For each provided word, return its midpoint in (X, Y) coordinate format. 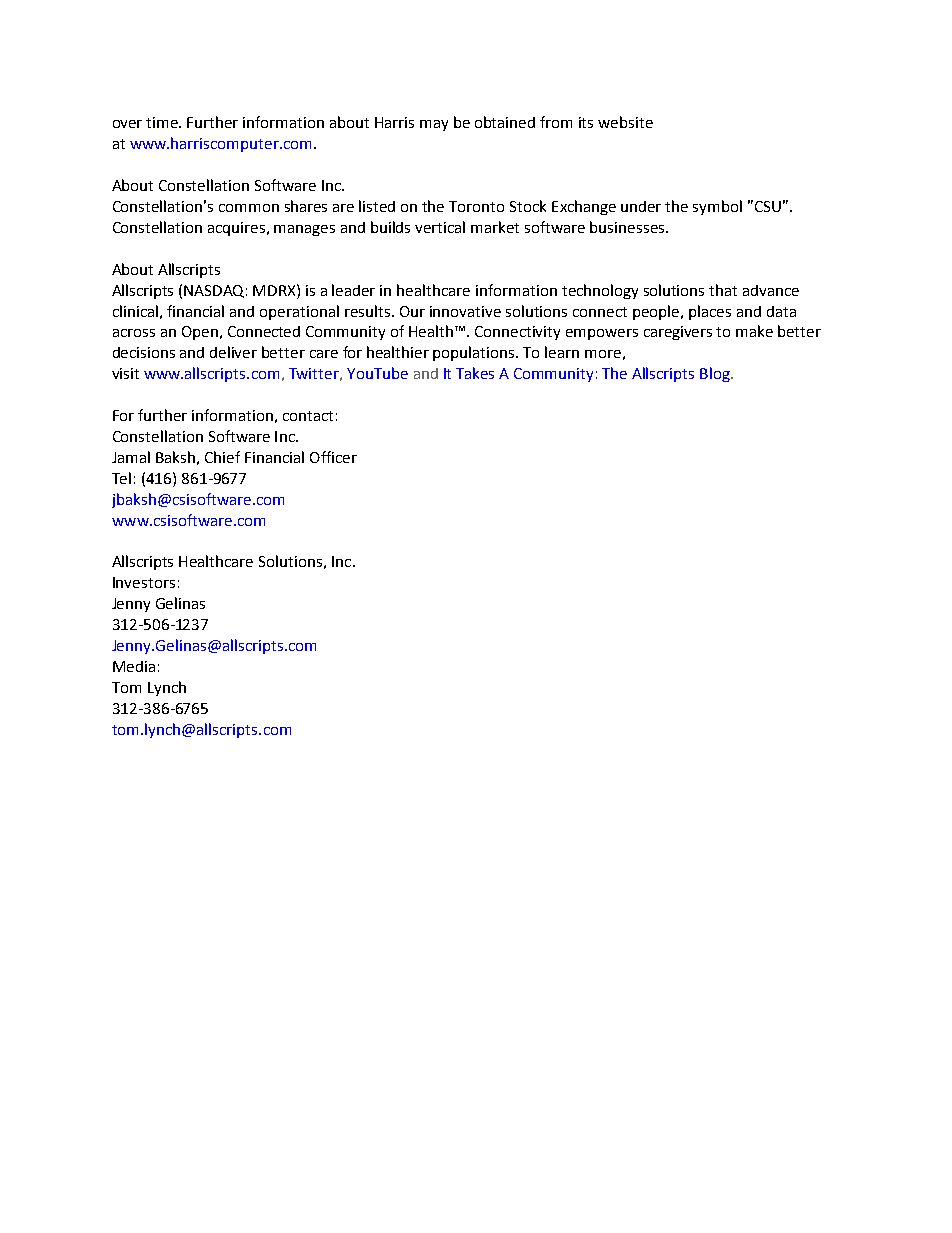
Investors (144, 582)
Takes (475, 373)
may (434, 125)
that (723, 290)
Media (134, 666)
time (163, 122)
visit (125, 373)
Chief (222, 457)
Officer (333, 457)
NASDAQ (215, 291)
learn (562, 352)
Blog (716, 374)
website (625, 122)
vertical (440, 227)
